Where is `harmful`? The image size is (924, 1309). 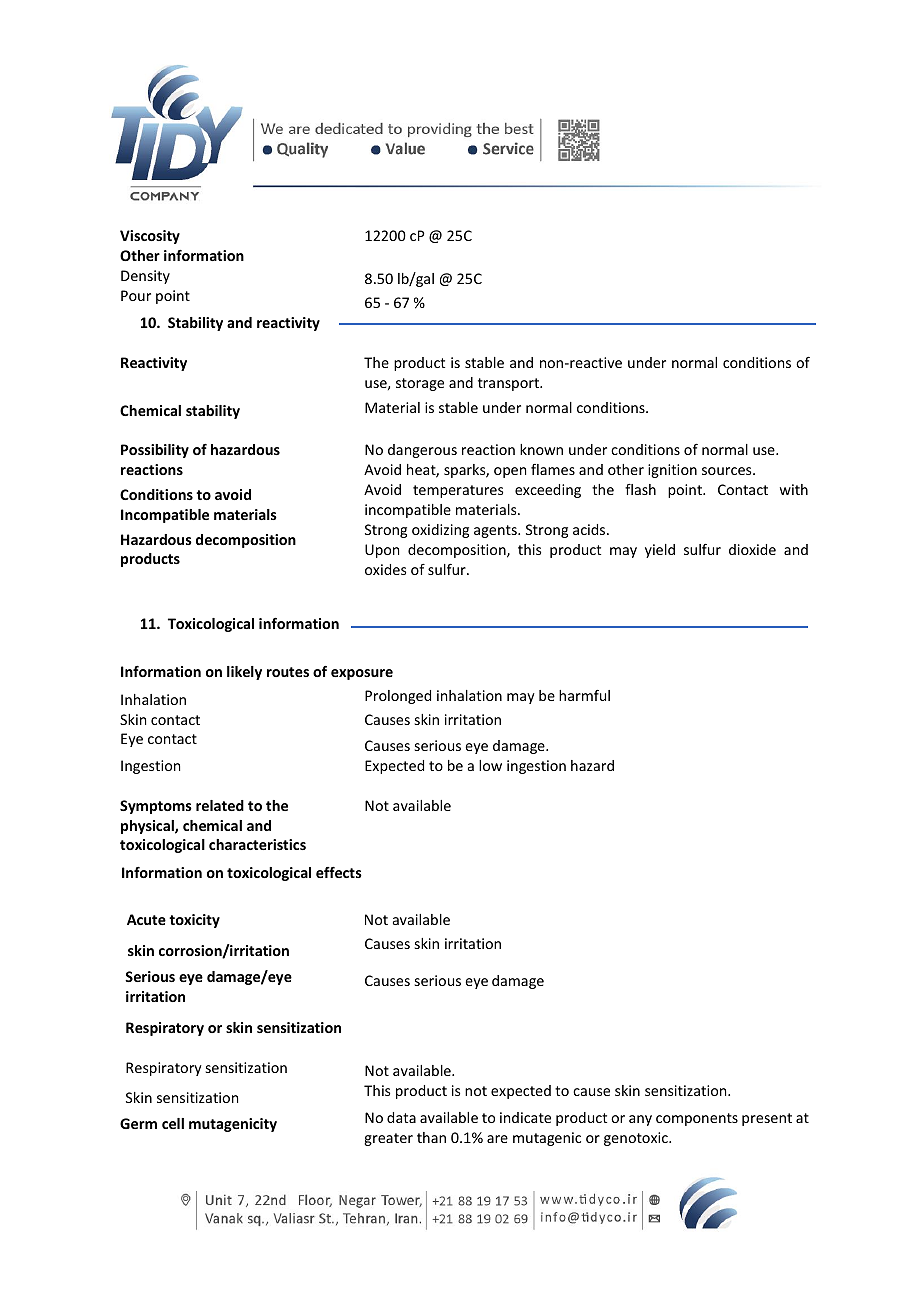 harmful is located at coordinates (584, 695).
